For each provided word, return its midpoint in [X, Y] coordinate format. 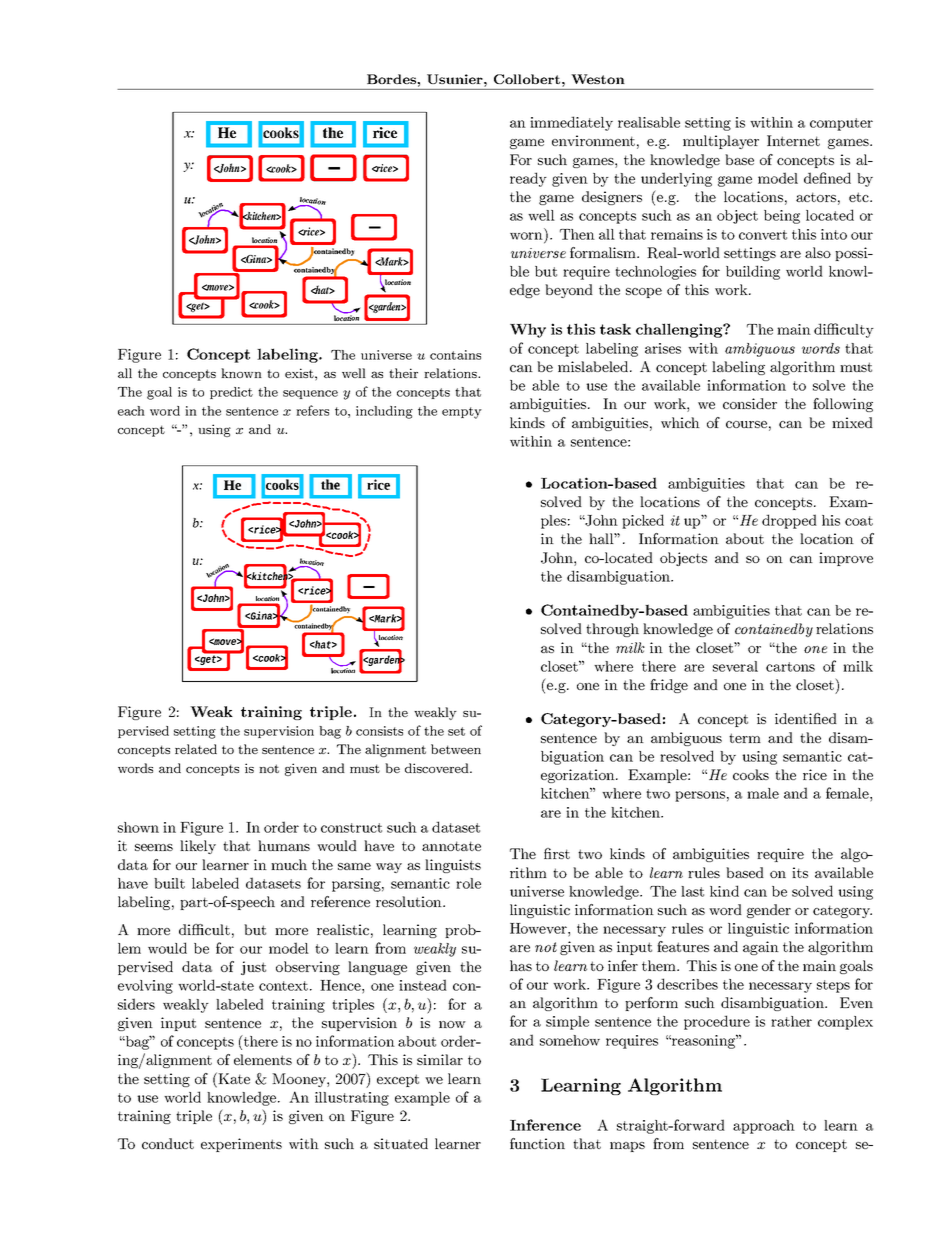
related [196, 749]
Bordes [392, 79]
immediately [571, 123]
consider [750, 403]
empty [462, 413]
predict [231, 393]
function [537, 1143]
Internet [793, 140]
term [745, 738]
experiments [241, 1145]
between [456, 749]
